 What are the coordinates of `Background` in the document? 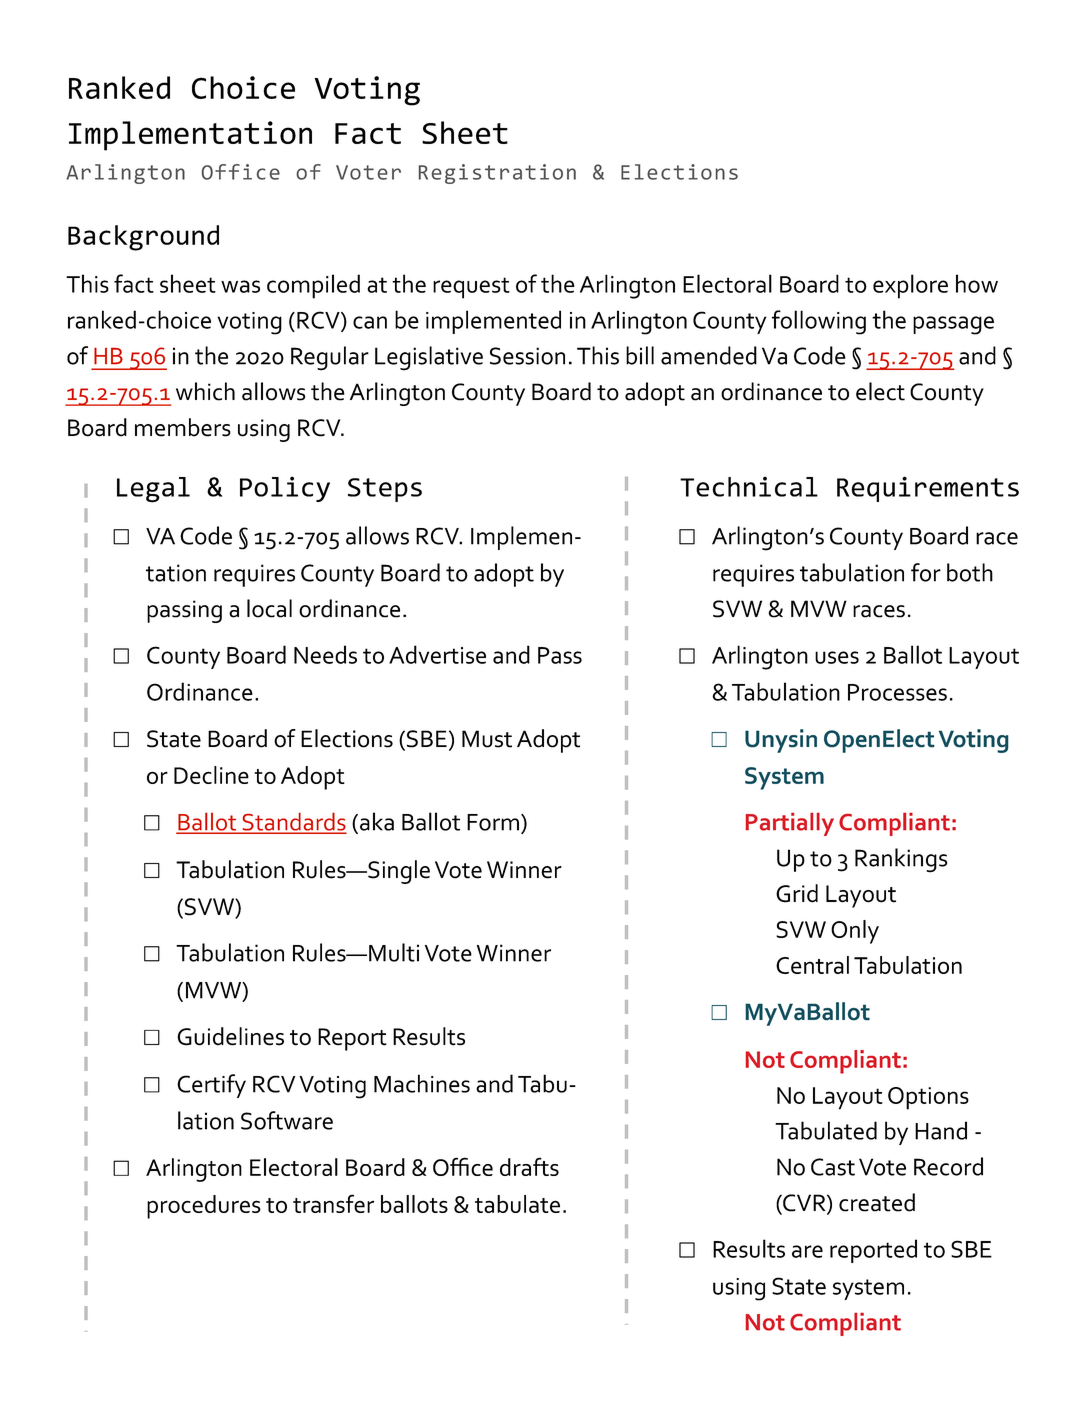 It's located at (143, 238).
